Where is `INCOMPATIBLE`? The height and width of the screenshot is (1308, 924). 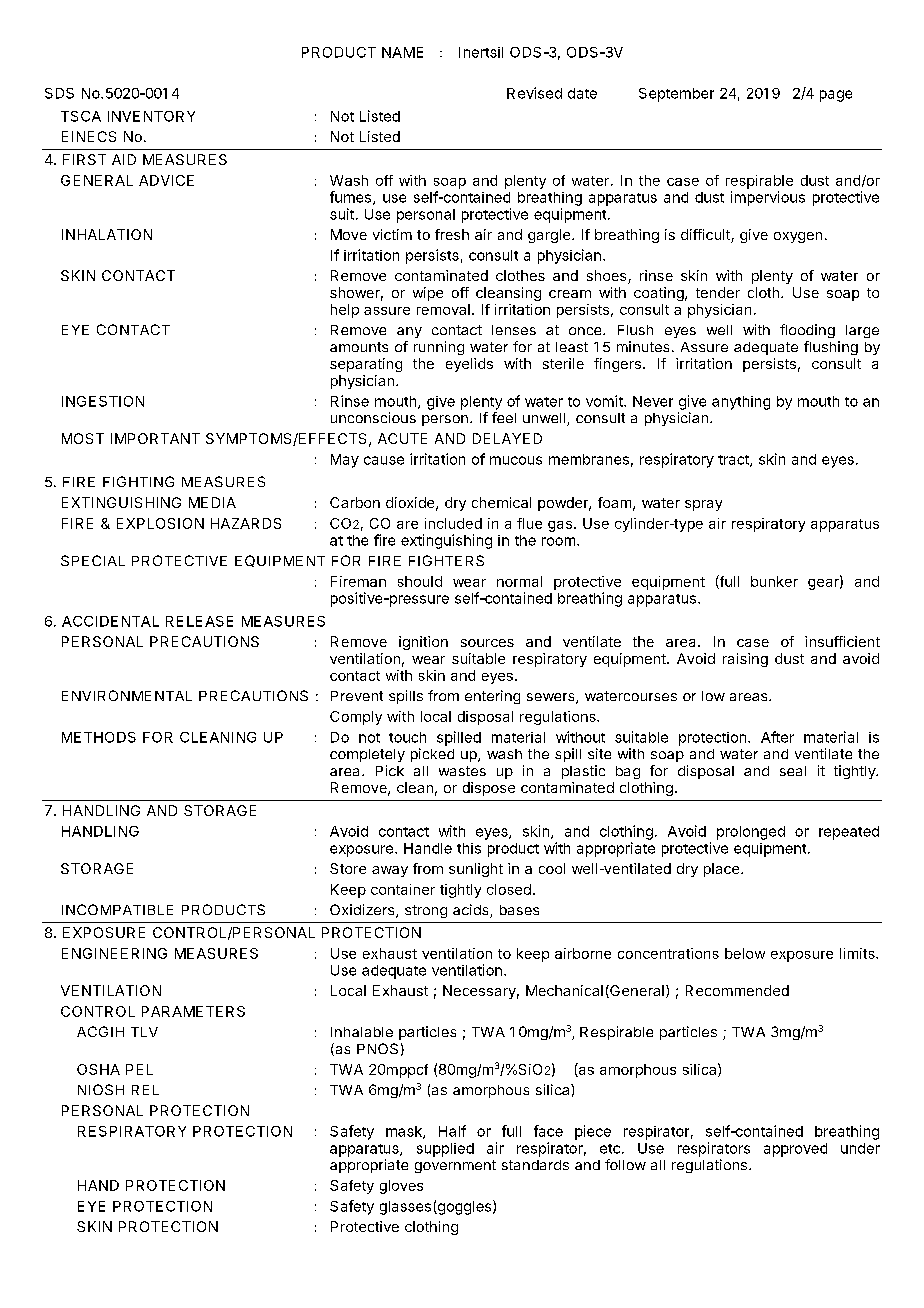
INCOMPATIBLE is located at coordinates (117, 909).
